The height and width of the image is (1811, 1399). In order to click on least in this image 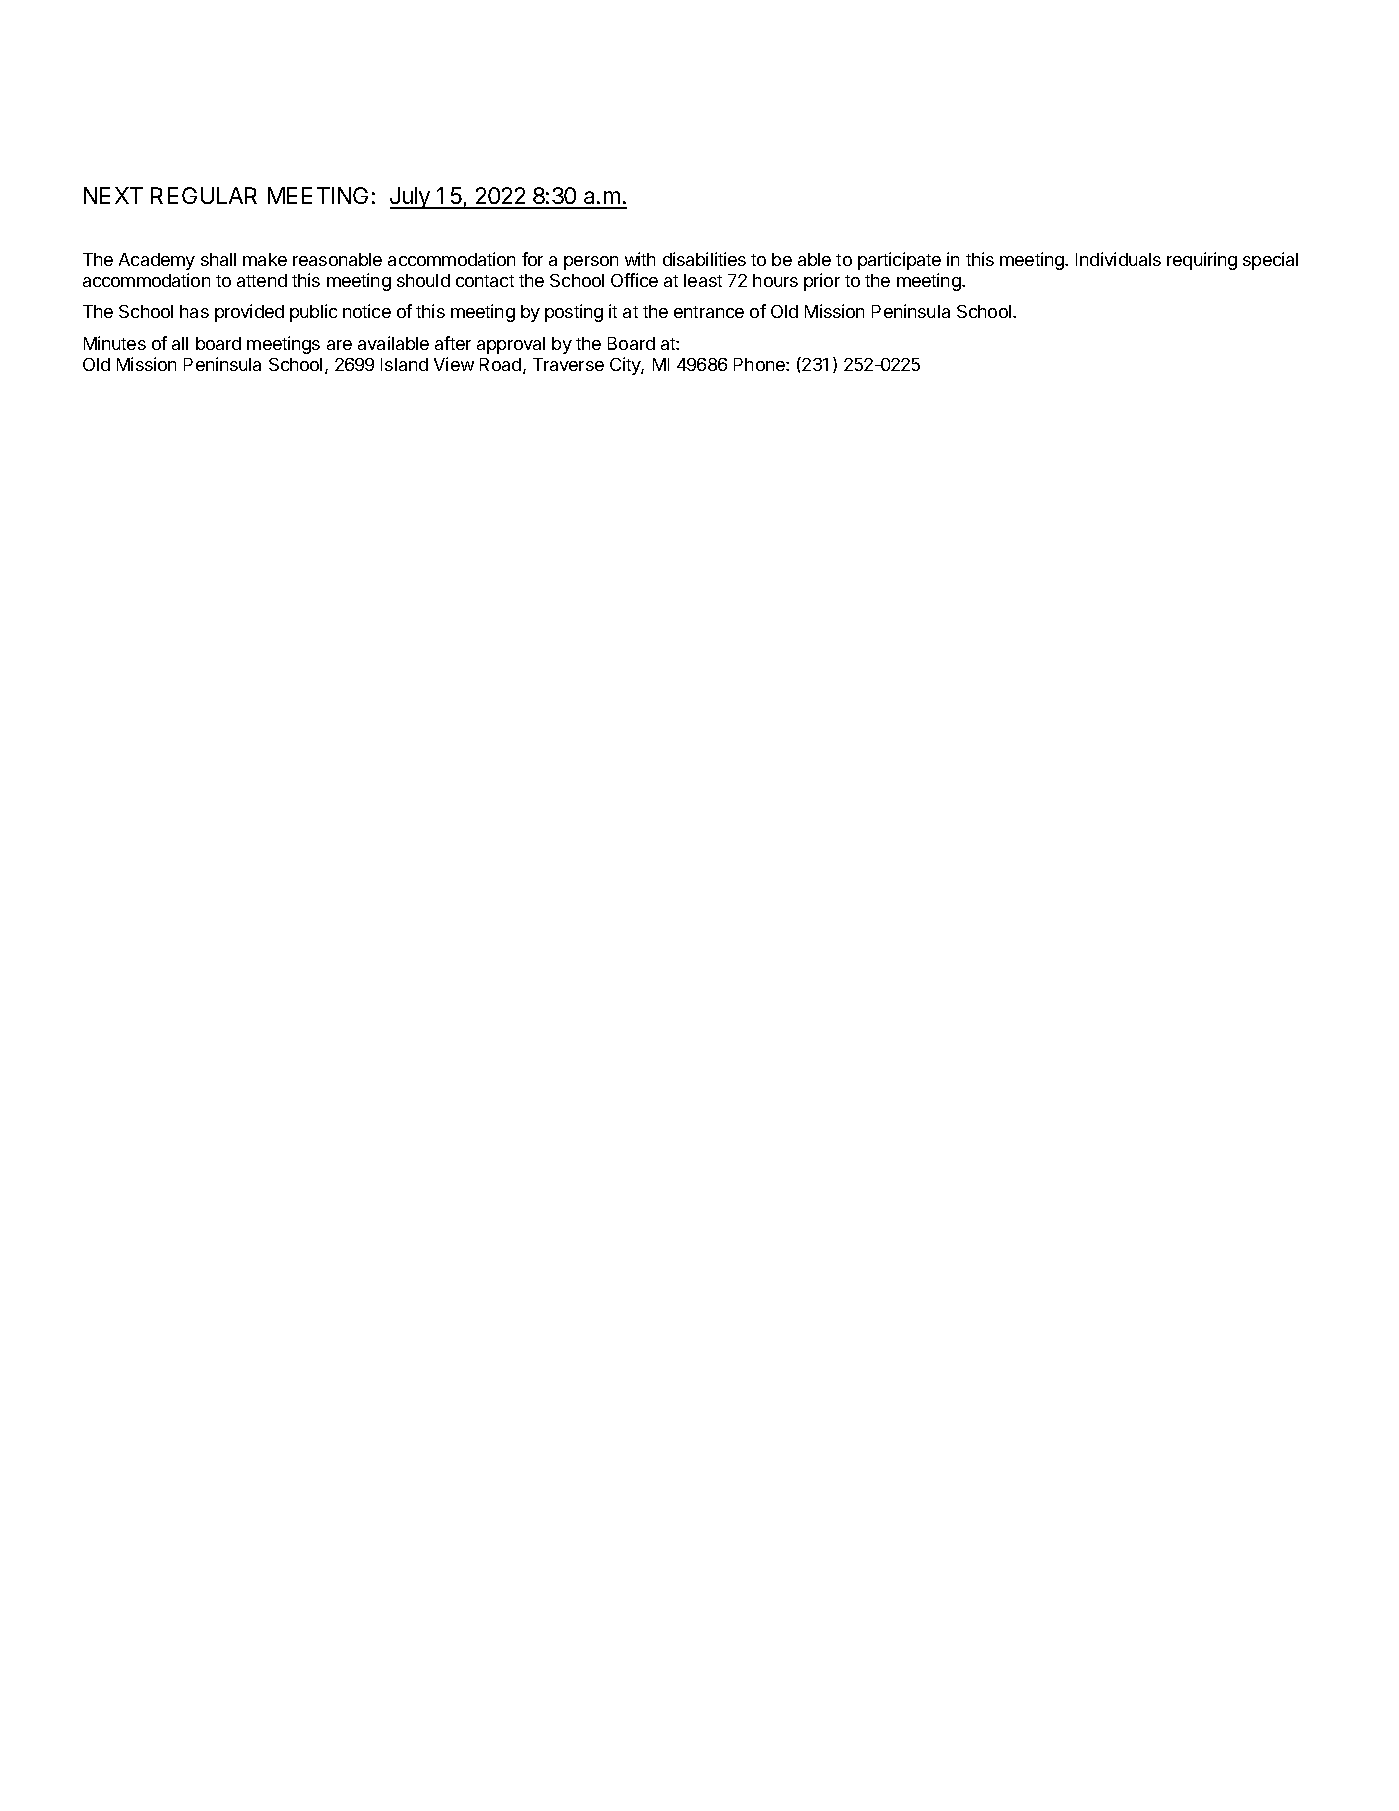, I will do `click(703, 280)`.
